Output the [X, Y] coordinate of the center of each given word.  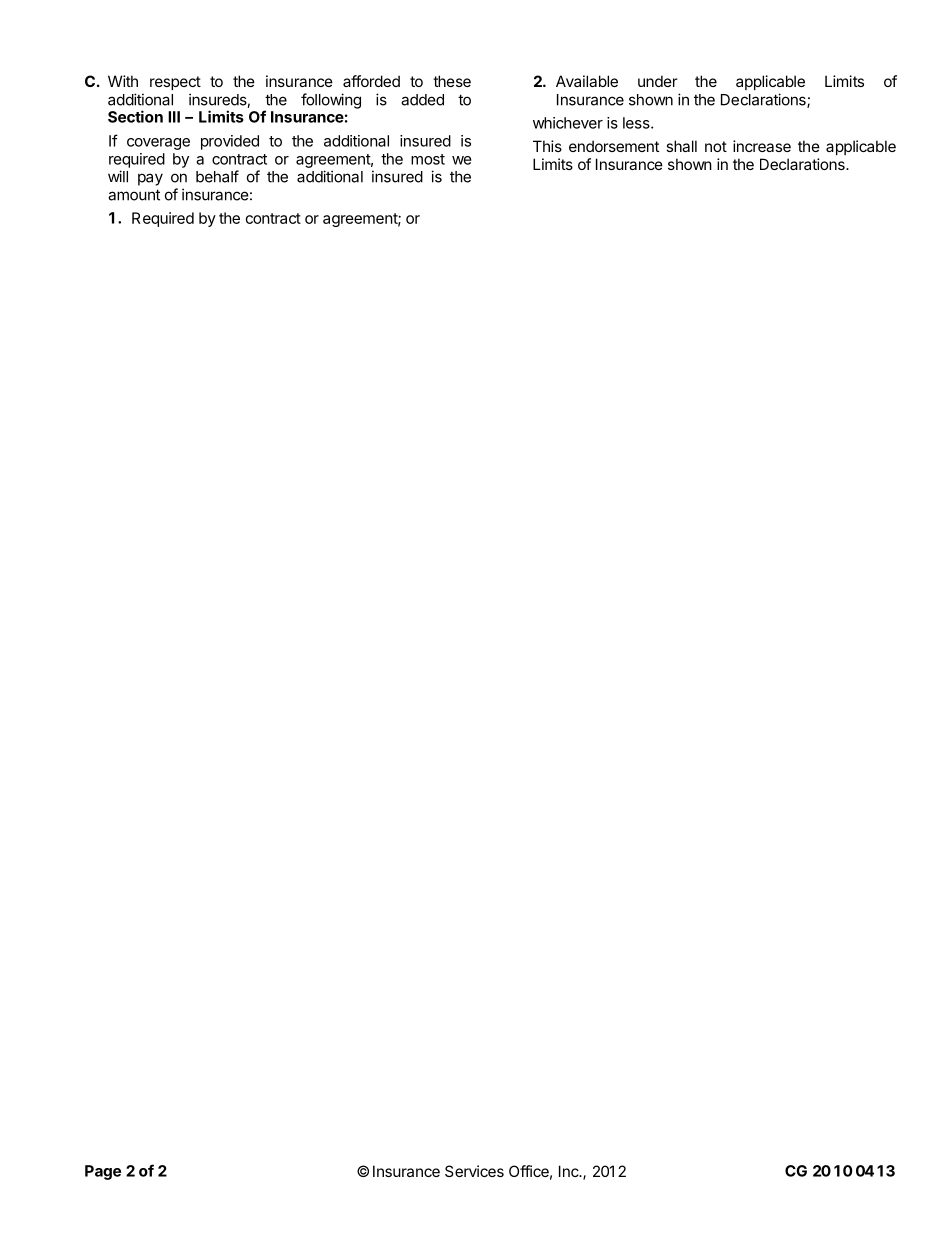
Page [103, 1172]
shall [681, 146]
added [422, 100]
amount [134, 195]
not [716, 146]
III [174, 117]
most [428, 159]
